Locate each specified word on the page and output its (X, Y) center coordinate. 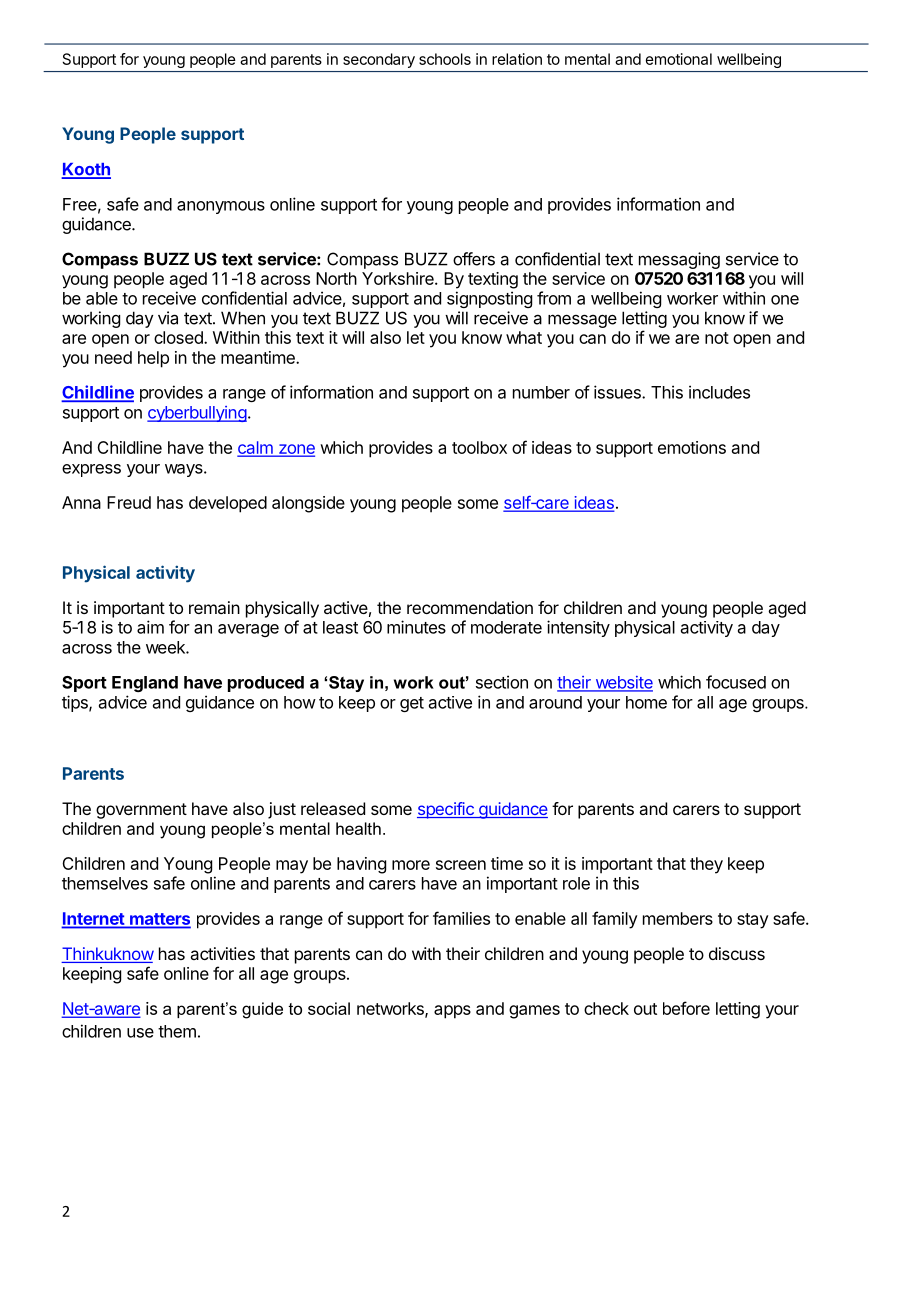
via (168, 318)
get (412, 704)
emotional (679, 59)
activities (222, 953)
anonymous (221, 207)
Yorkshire (399, 278)
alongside (308, 504)
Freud (129, 502)
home (646, 702)
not (717, 338)
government (141, 811)
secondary (379, 60)
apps (452, 1012)
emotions (692, 447)
